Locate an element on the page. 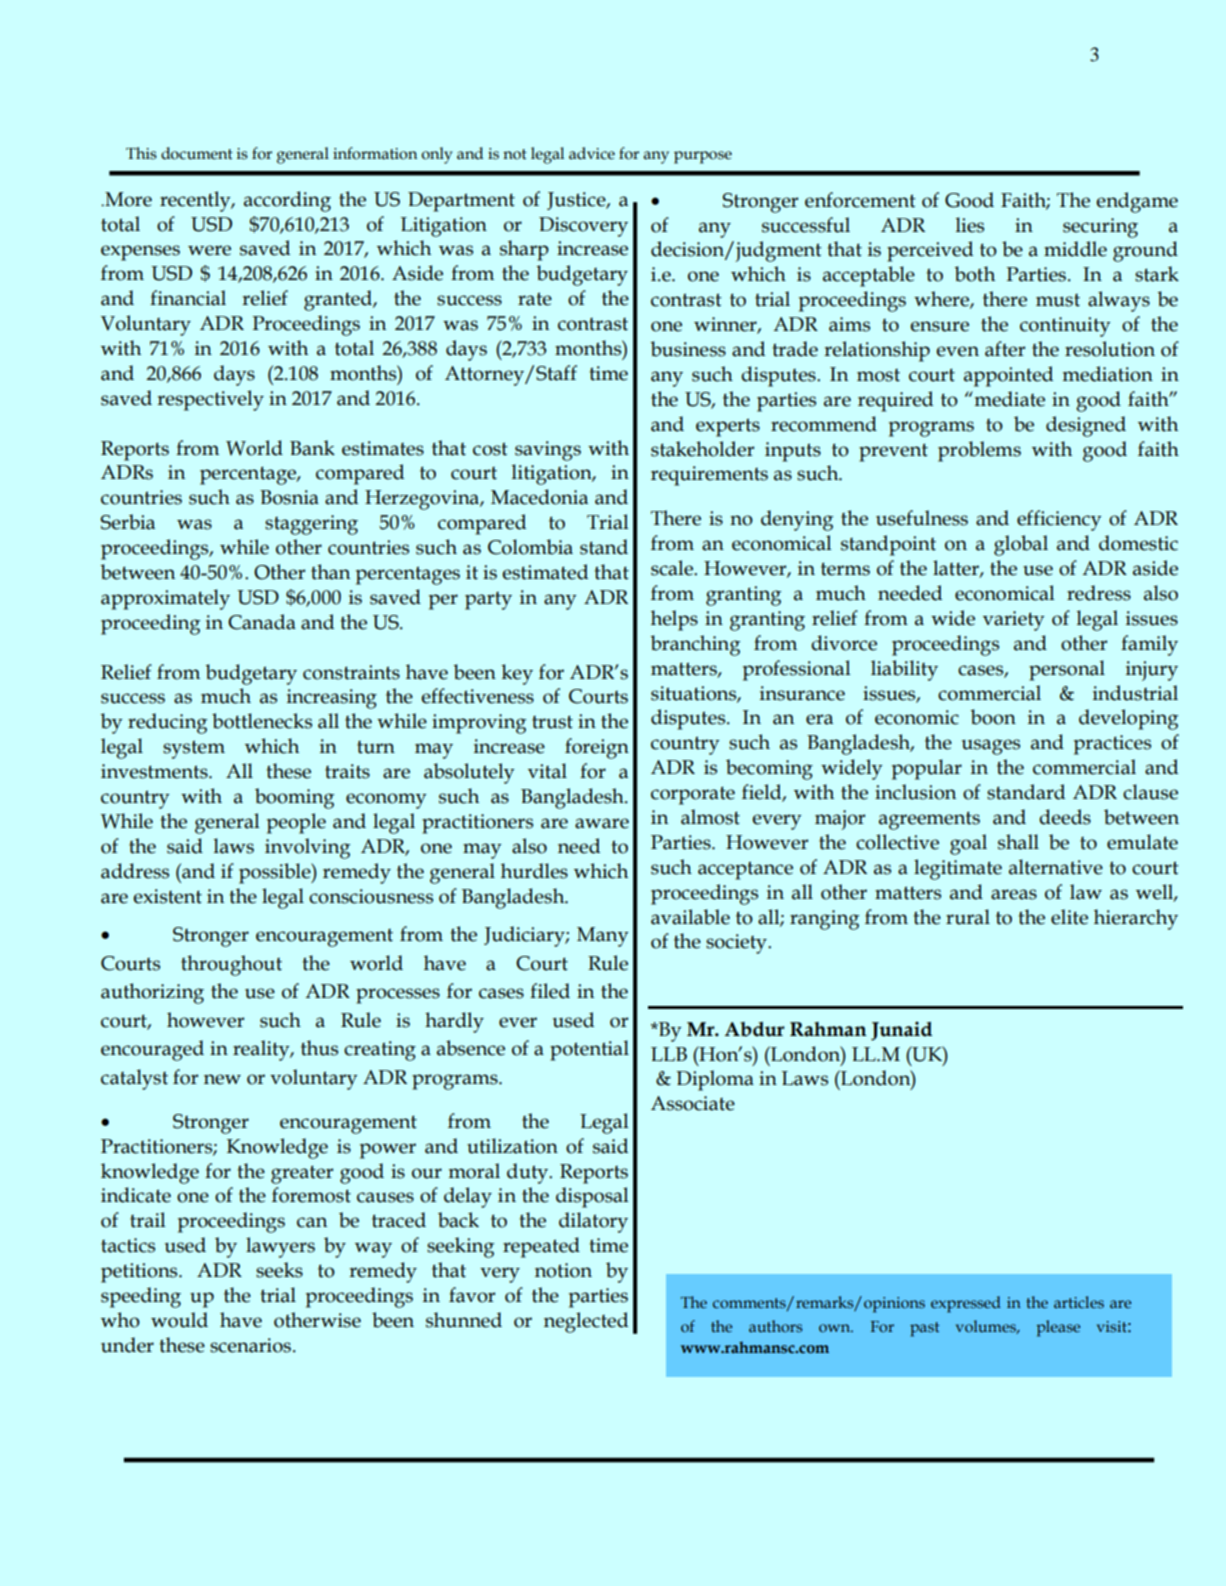 This image has height=1586, width=1226. lies is located at coordinates (970, 225).
